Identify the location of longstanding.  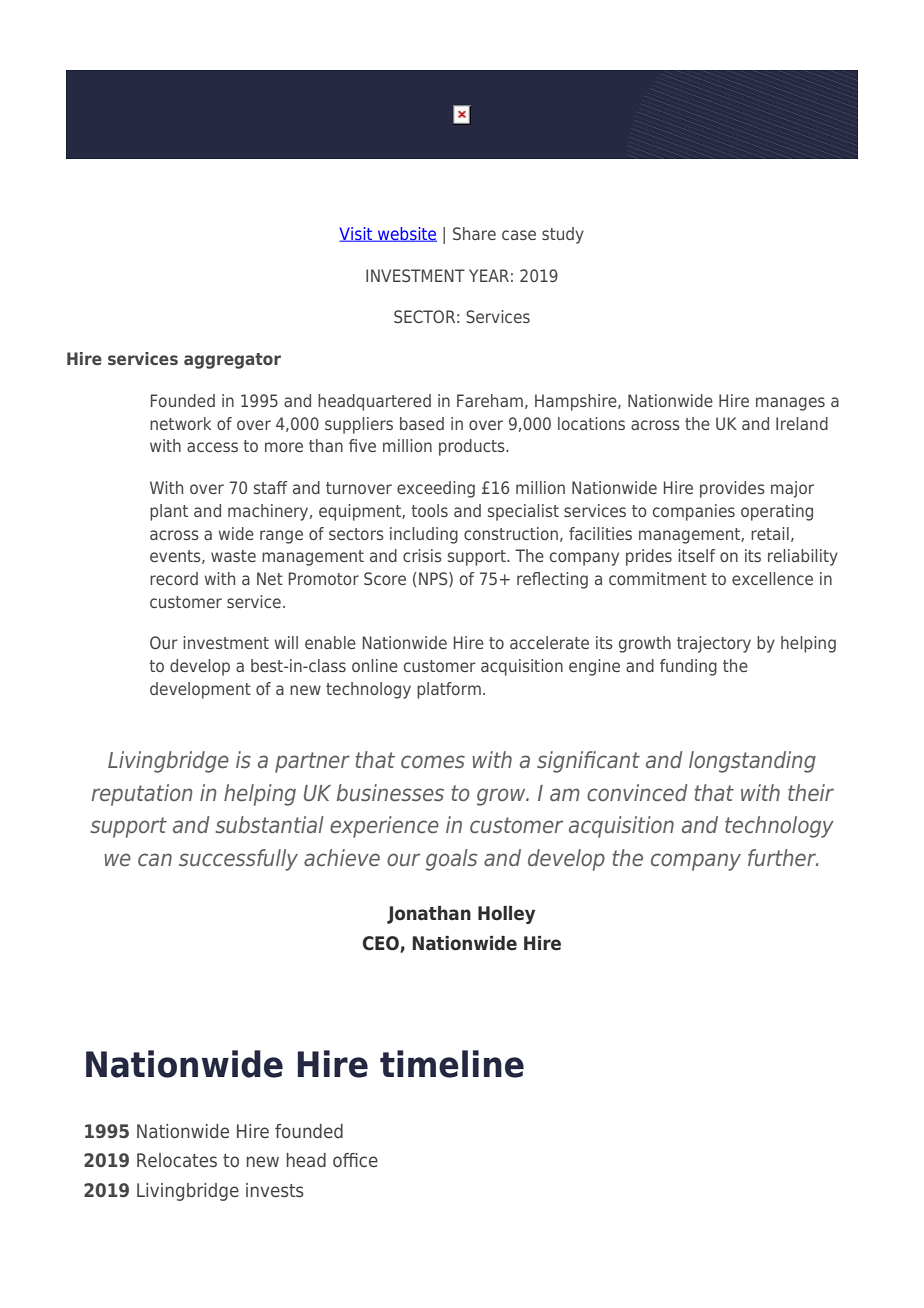
(752, 762).
